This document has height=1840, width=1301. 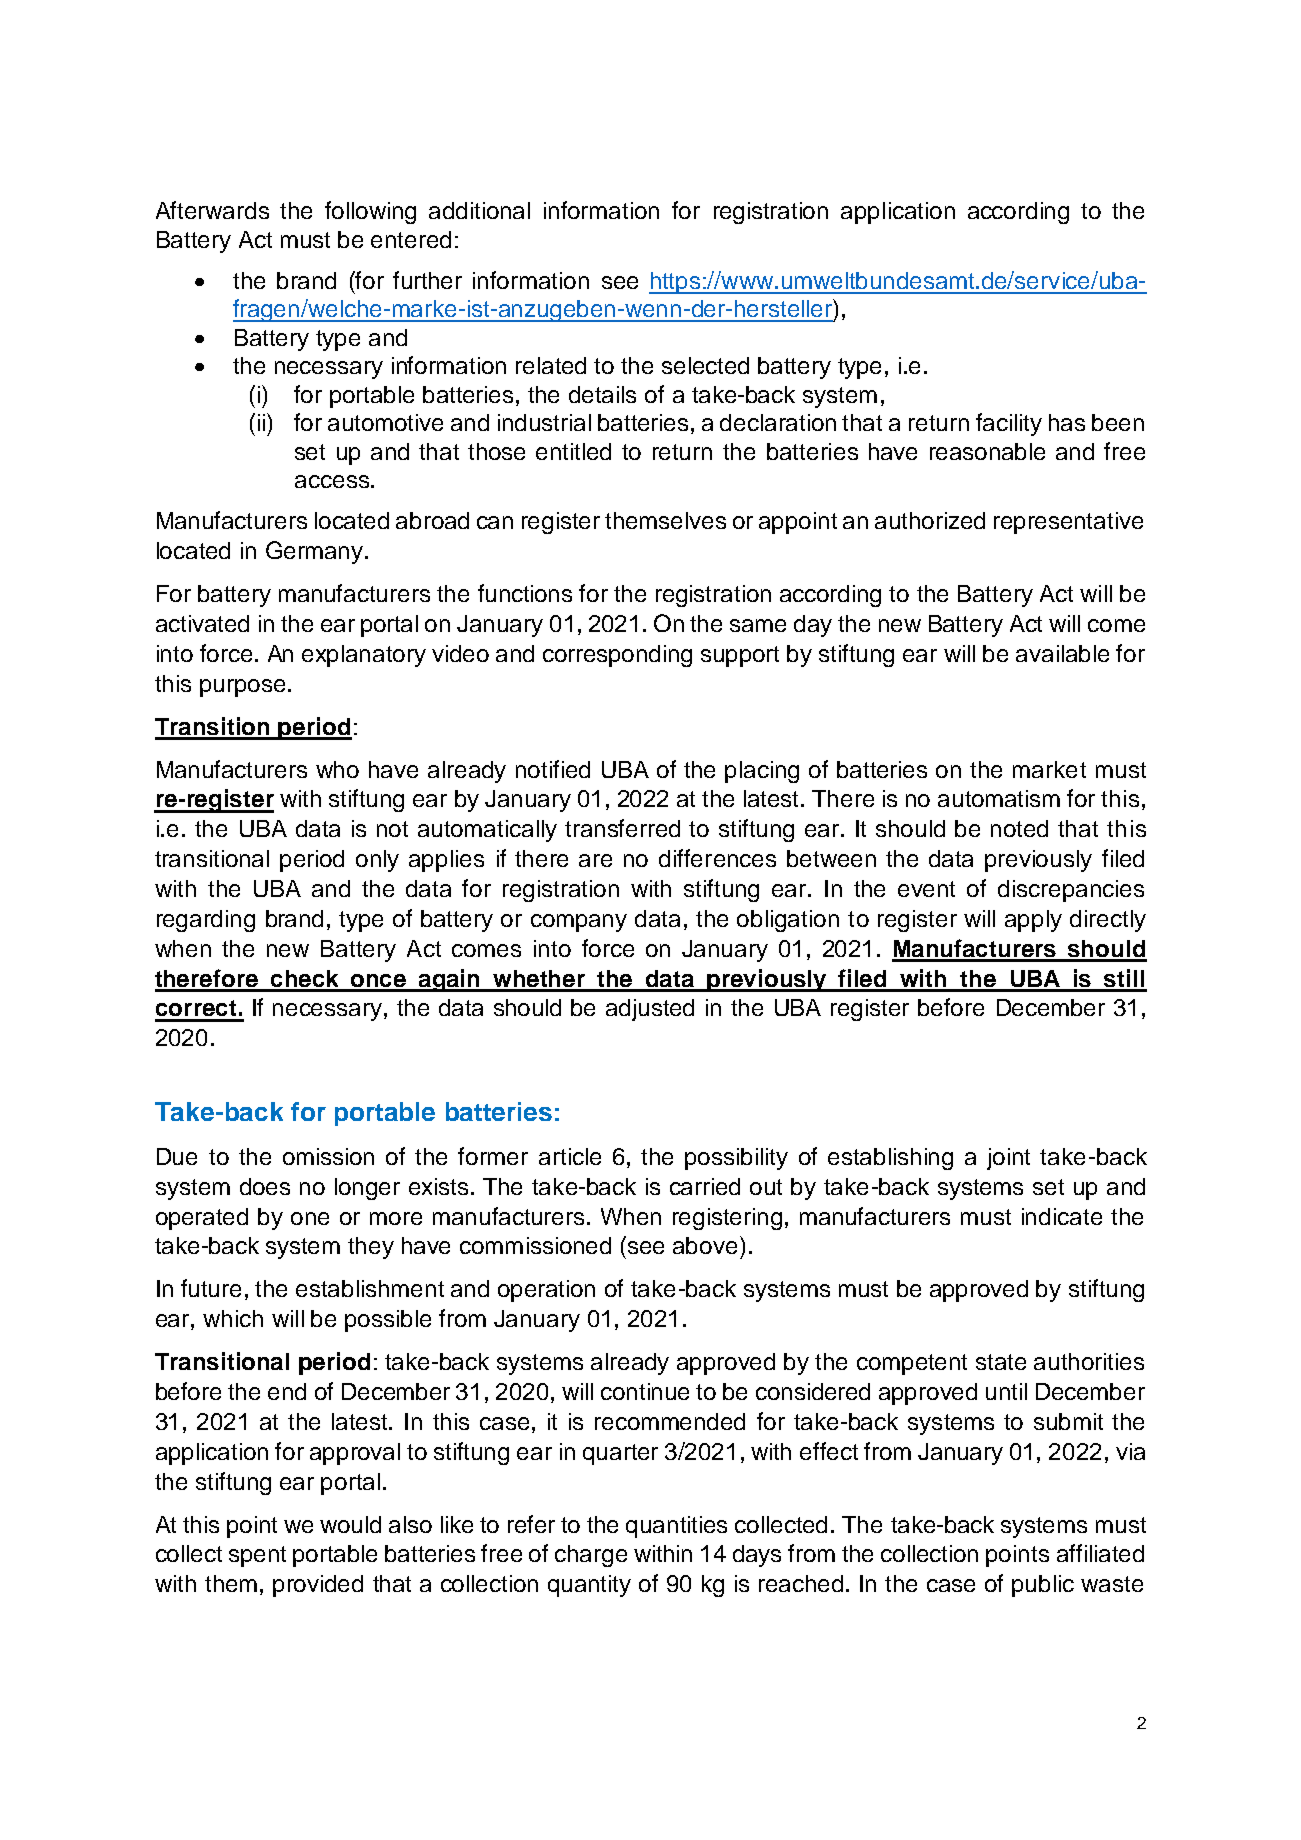 I want to click on available, so click(x=1062, y=653).
